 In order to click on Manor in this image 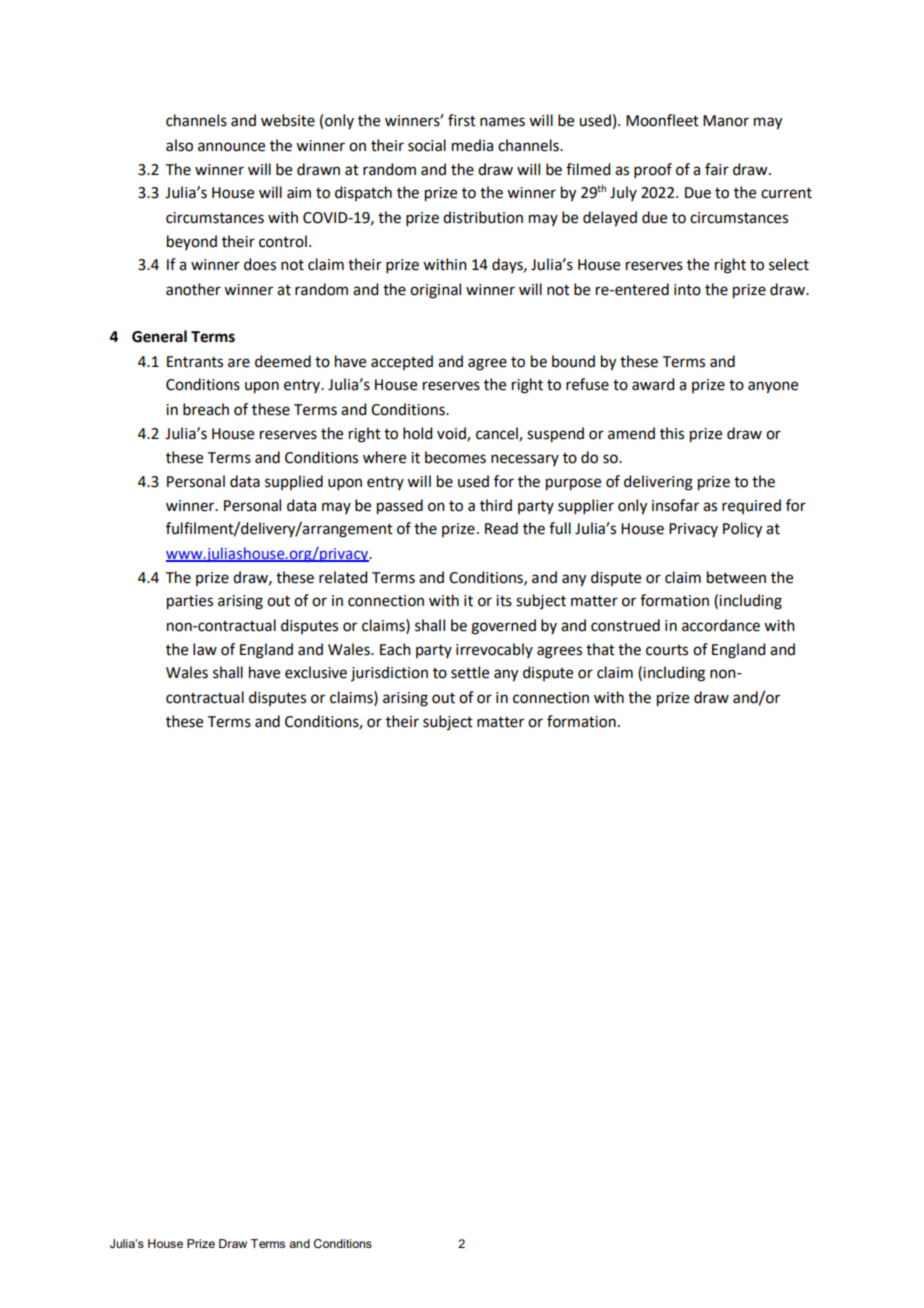, I will do `click(726, 121)`.
